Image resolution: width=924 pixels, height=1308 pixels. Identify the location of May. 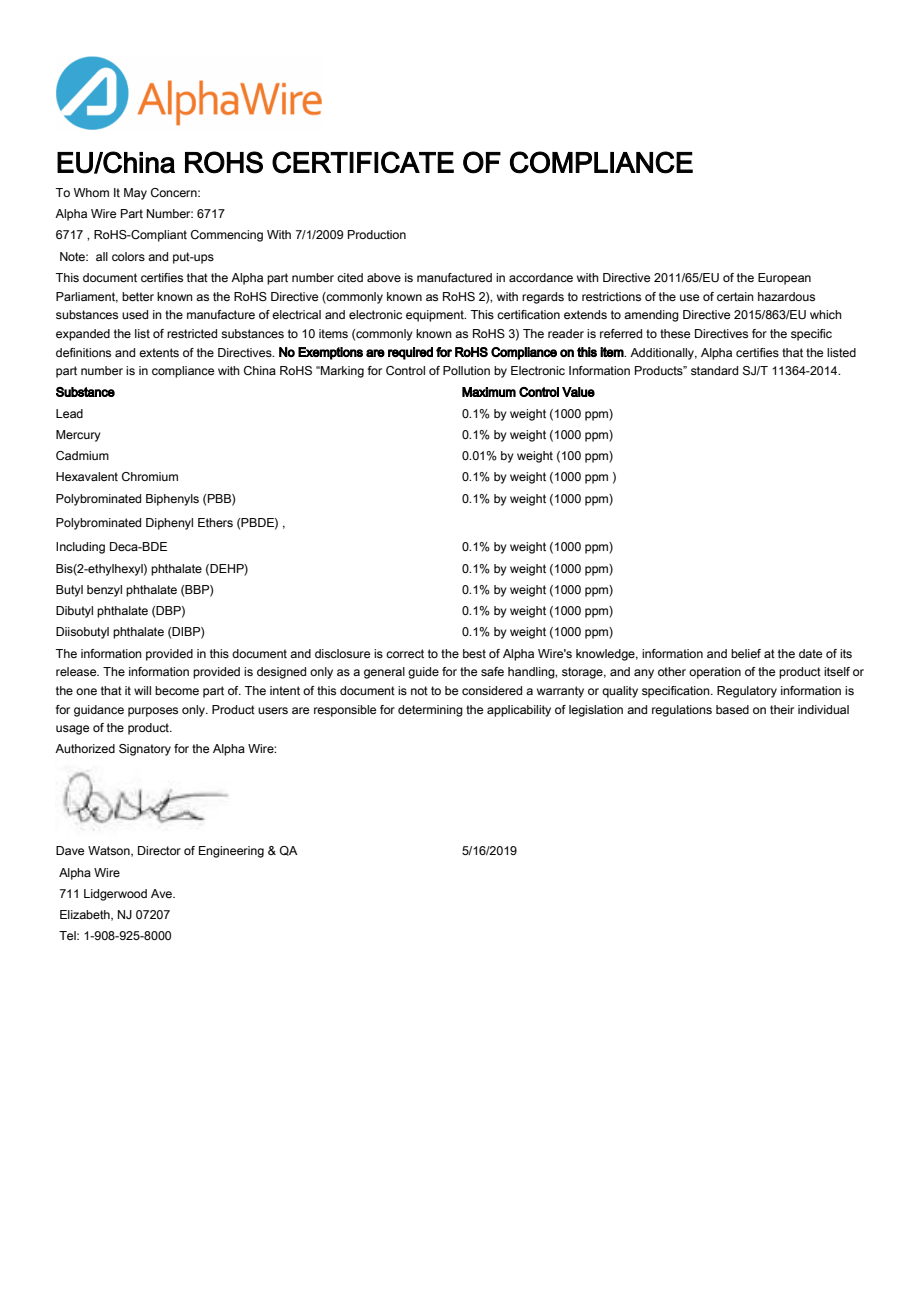
(135, 194).
